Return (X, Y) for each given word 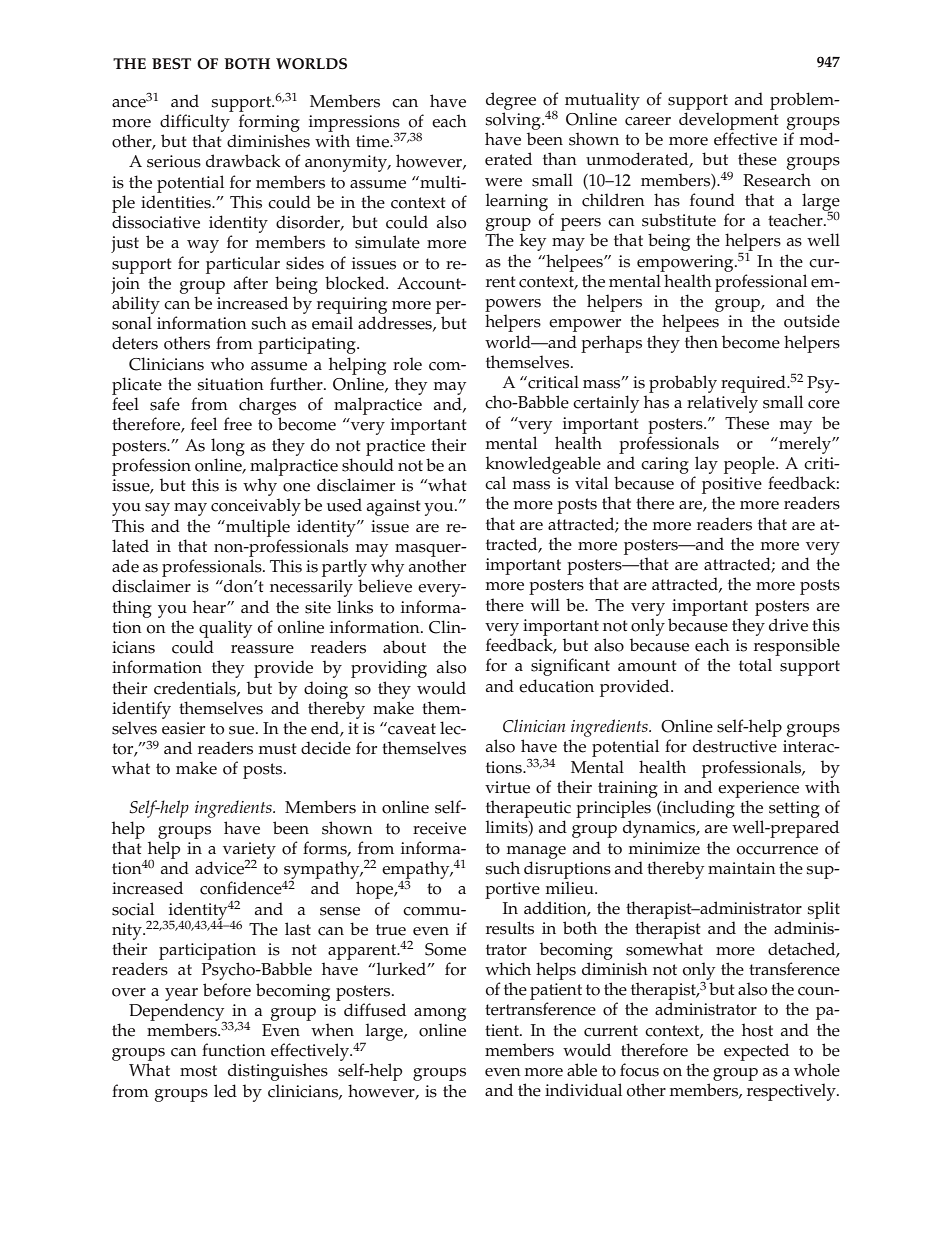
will (545, 604)
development (729, 121)
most (198, 1071)
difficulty (195, 123)
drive (788, 625)
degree (511, 101)
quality (225, 629)
